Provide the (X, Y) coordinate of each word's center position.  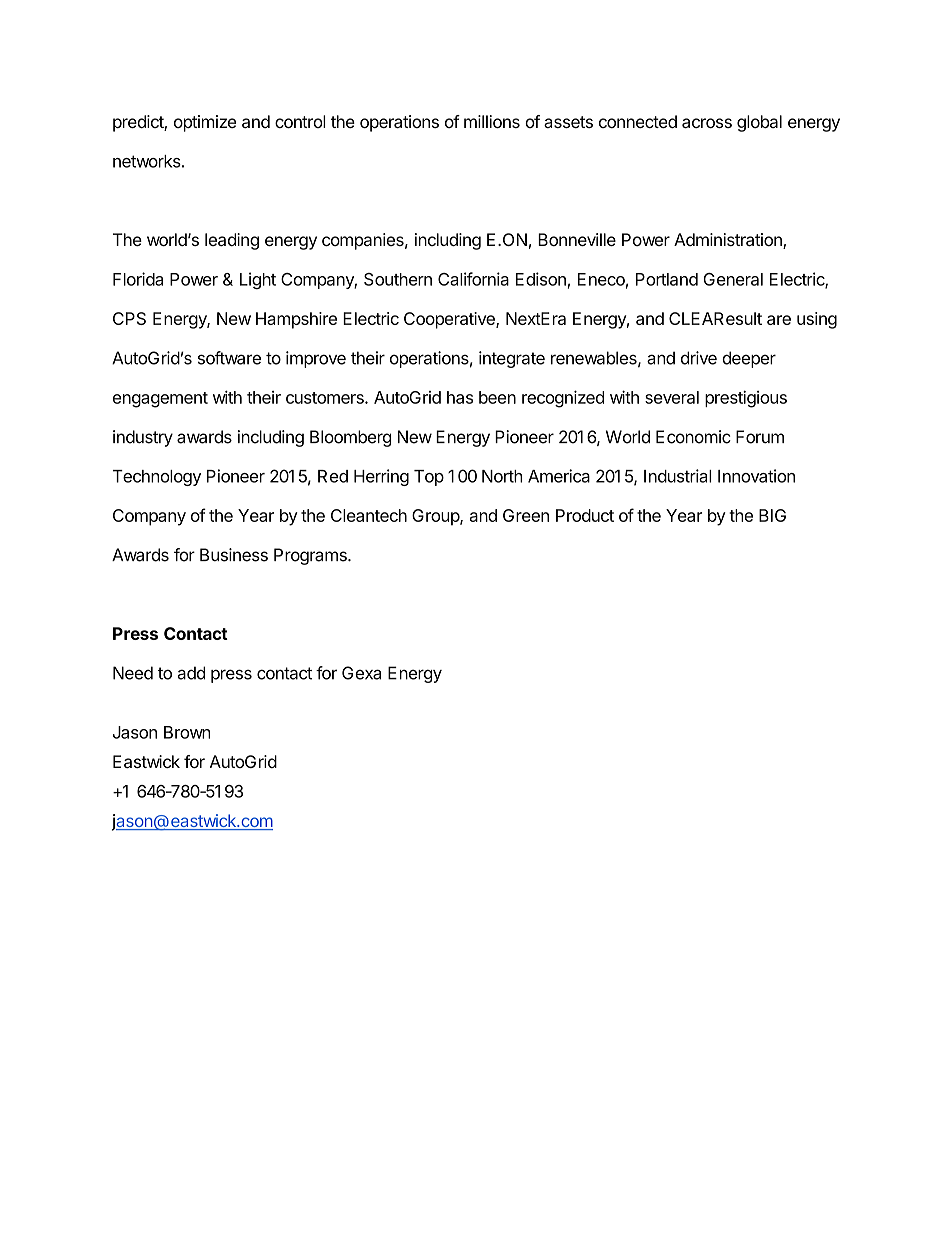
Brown (187, 732)
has (460, 397)
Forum (760, 437)
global (759, 123)
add (191, 673)
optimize (205, 123)
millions (492, 121)
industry (143, 438)
